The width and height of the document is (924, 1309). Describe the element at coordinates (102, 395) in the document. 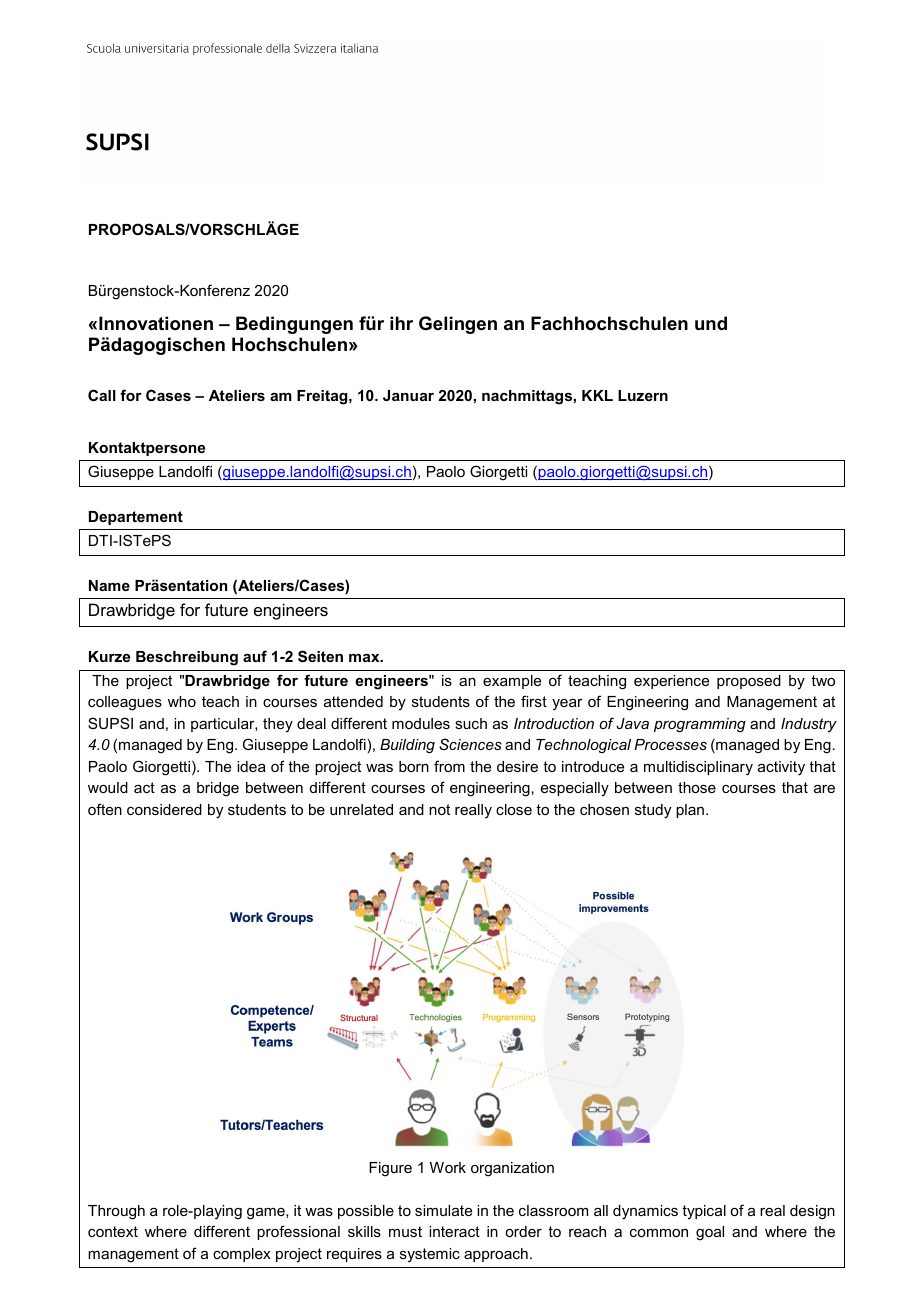

I see `Call` at that location.
